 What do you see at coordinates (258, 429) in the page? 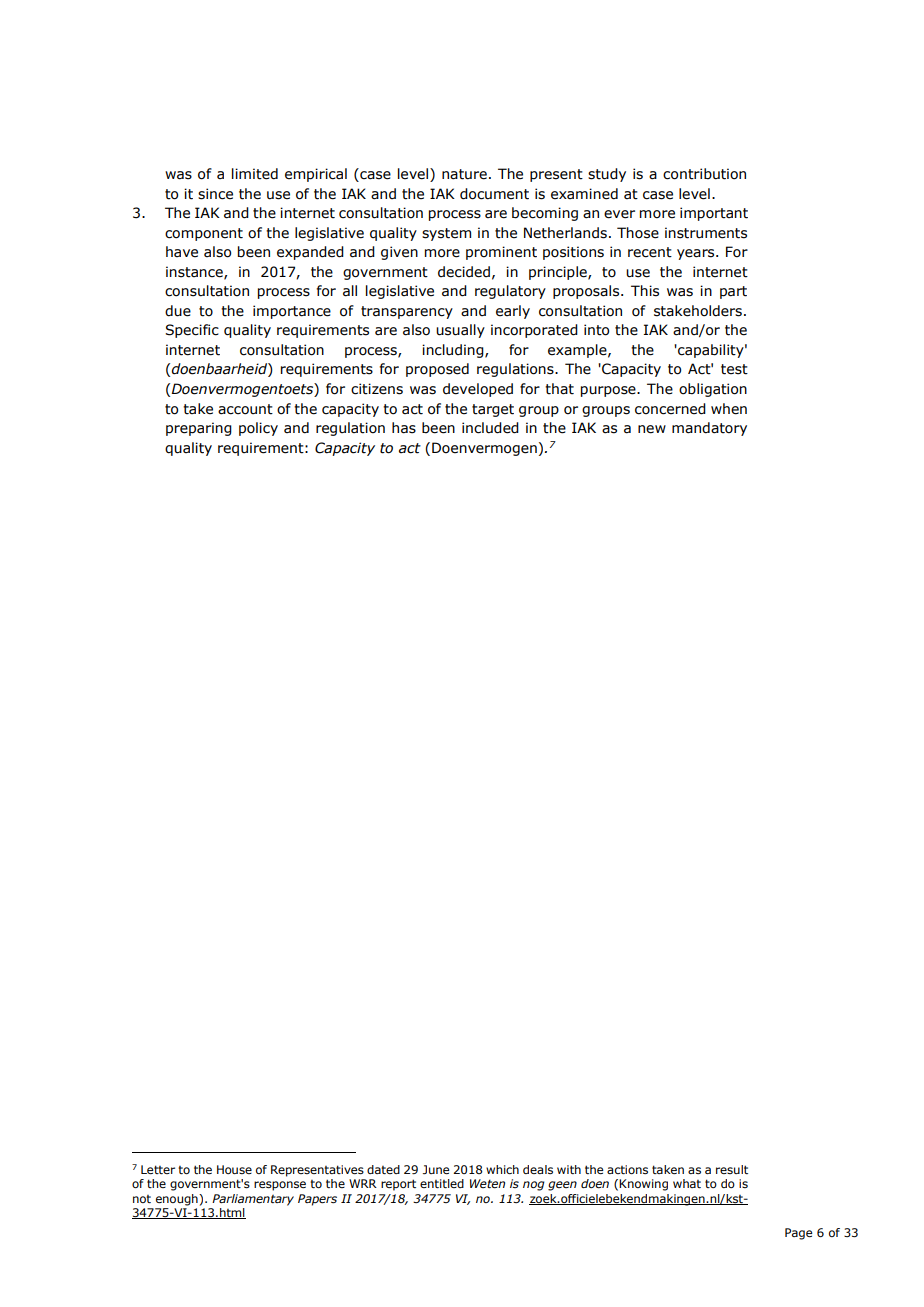
I see `policy` at bounding box center [258, 429].
